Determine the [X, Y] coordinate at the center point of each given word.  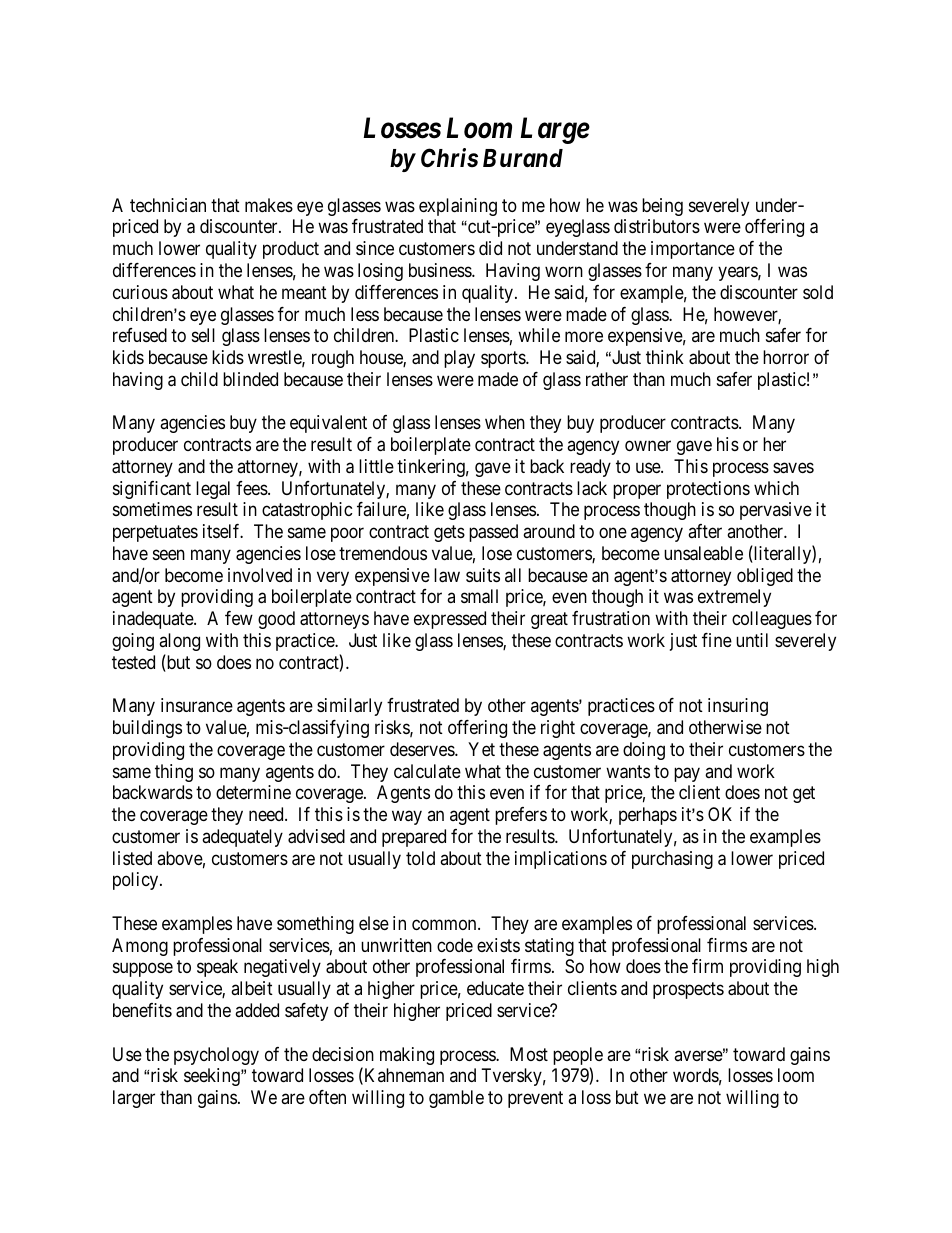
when [505, 422]
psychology [216, 1056]
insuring [738, 707]
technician [168, 205]
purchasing [672, 860]
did [490, 248]
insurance [197, 705]
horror [786, 357]
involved [260, 575]
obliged [765, 577]
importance [693, 250]
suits [483, 575]
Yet [481, 749]
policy [137, 881]
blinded [250, 379]
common [445, 924]
